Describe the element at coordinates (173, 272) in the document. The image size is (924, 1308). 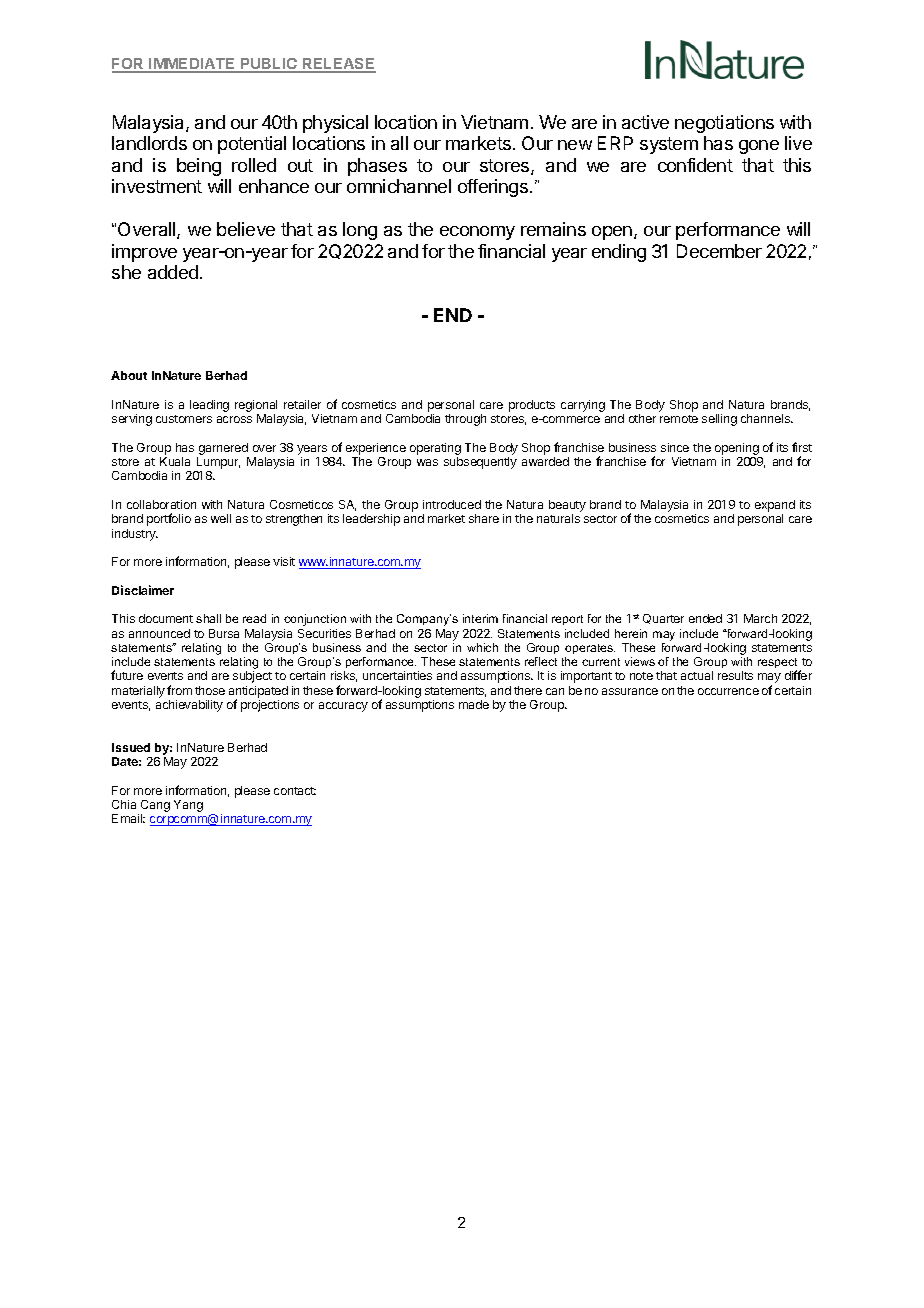
I see `added` at that location.
